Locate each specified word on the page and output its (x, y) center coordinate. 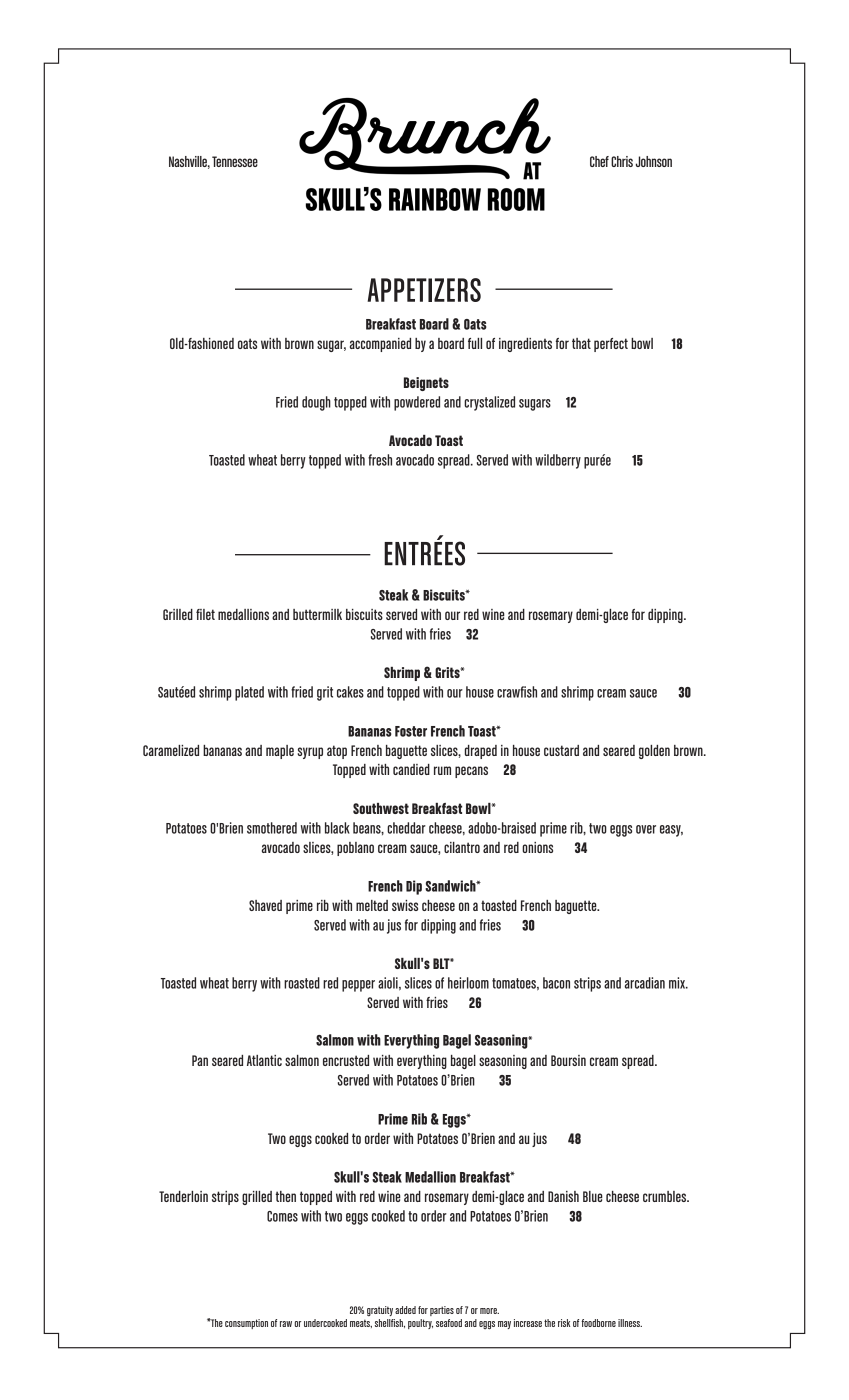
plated (249, 693)
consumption (246, 1324)
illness (630, 1323)
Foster (411, 731)
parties (442, 1311)
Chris (622, 161)
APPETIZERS (424, 290)
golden (654, 752)
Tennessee (235, 161)
